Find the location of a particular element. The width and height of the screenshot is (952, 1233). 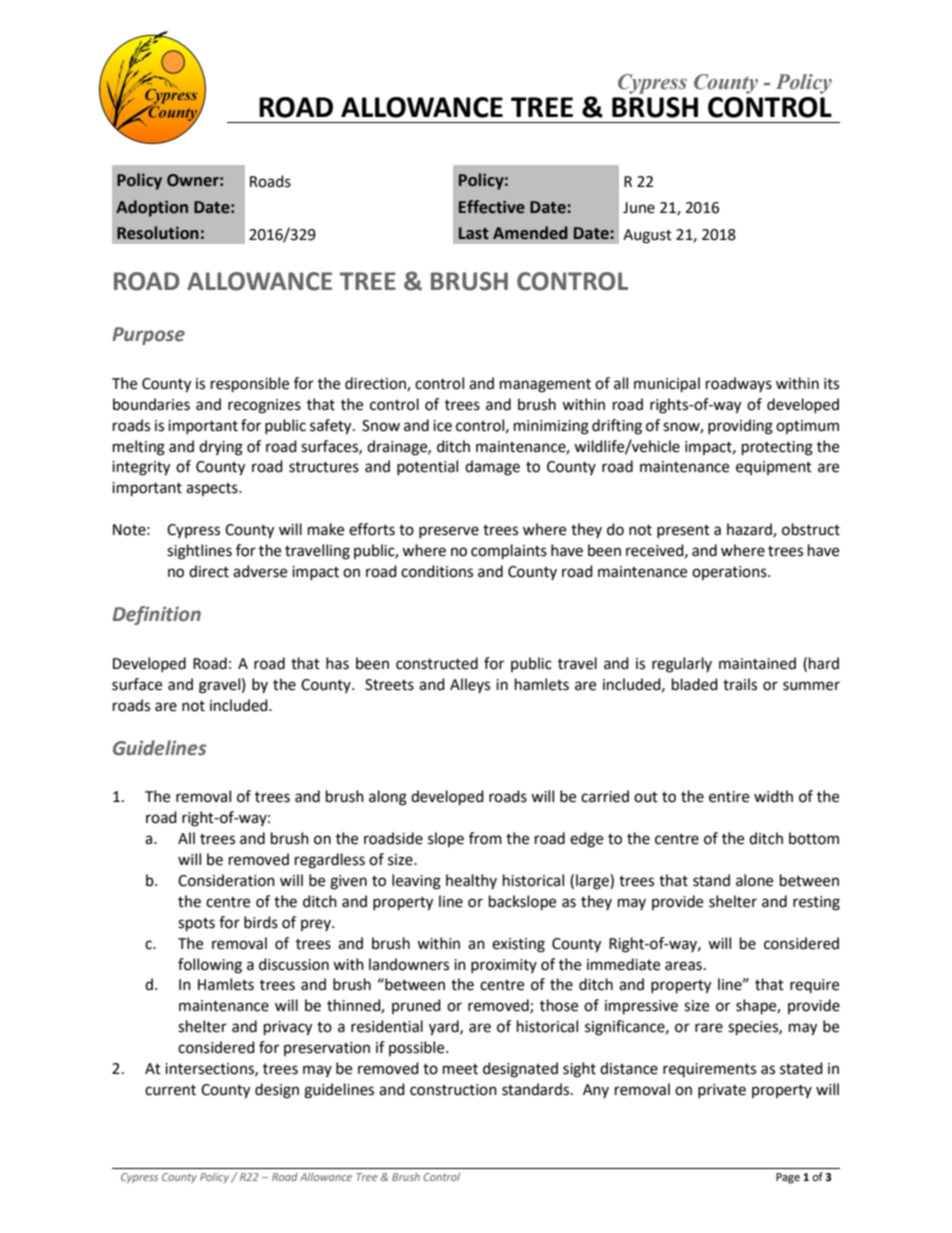

drying is located at coordinates (221, 448).
